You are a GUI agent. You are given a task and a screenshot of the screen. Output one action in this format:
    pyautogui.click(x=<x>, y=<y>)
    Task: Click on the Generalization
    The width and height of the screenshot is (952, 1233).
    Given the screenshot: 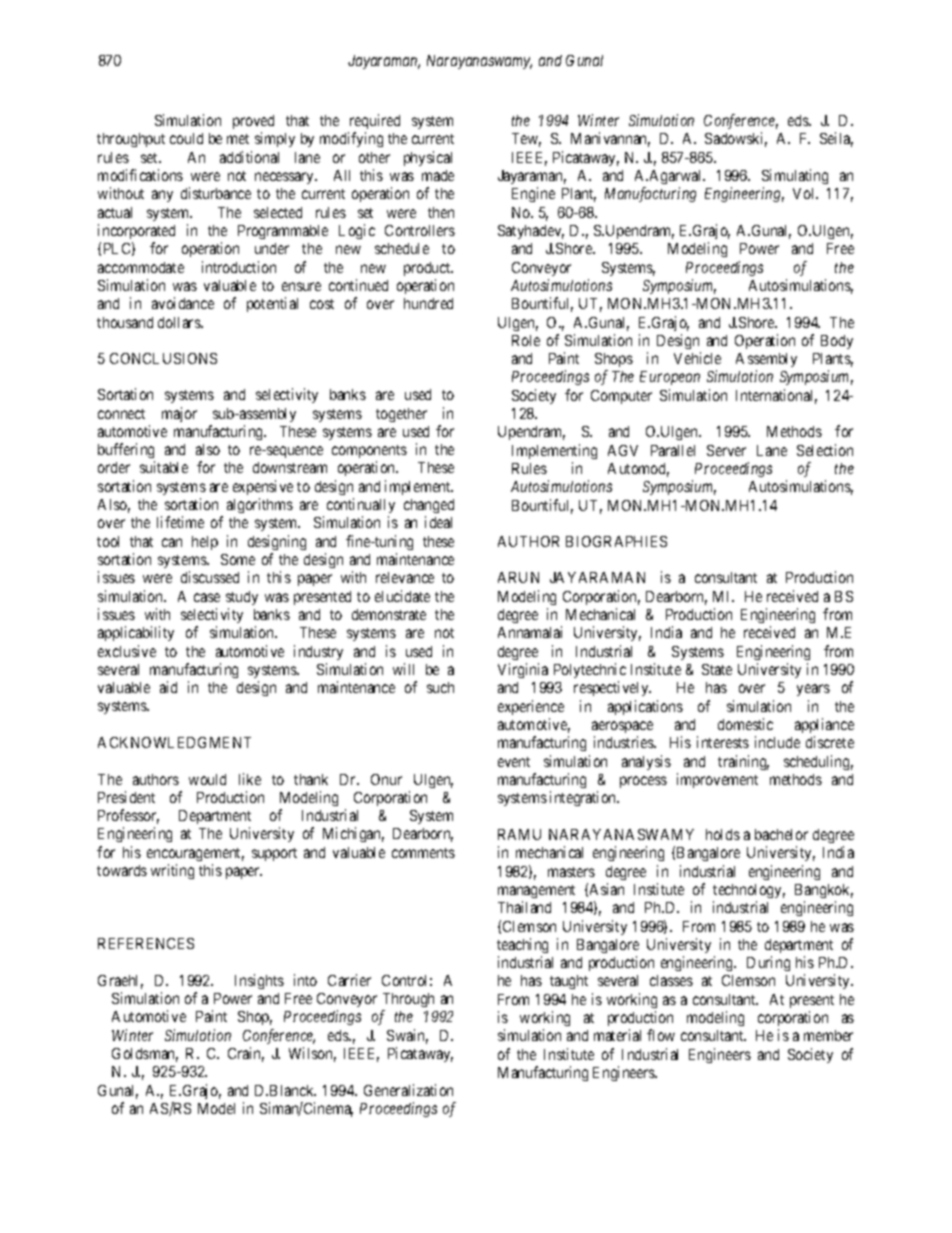 What is the action you would take?
    pyautogui.click(x=408, y=1090)
